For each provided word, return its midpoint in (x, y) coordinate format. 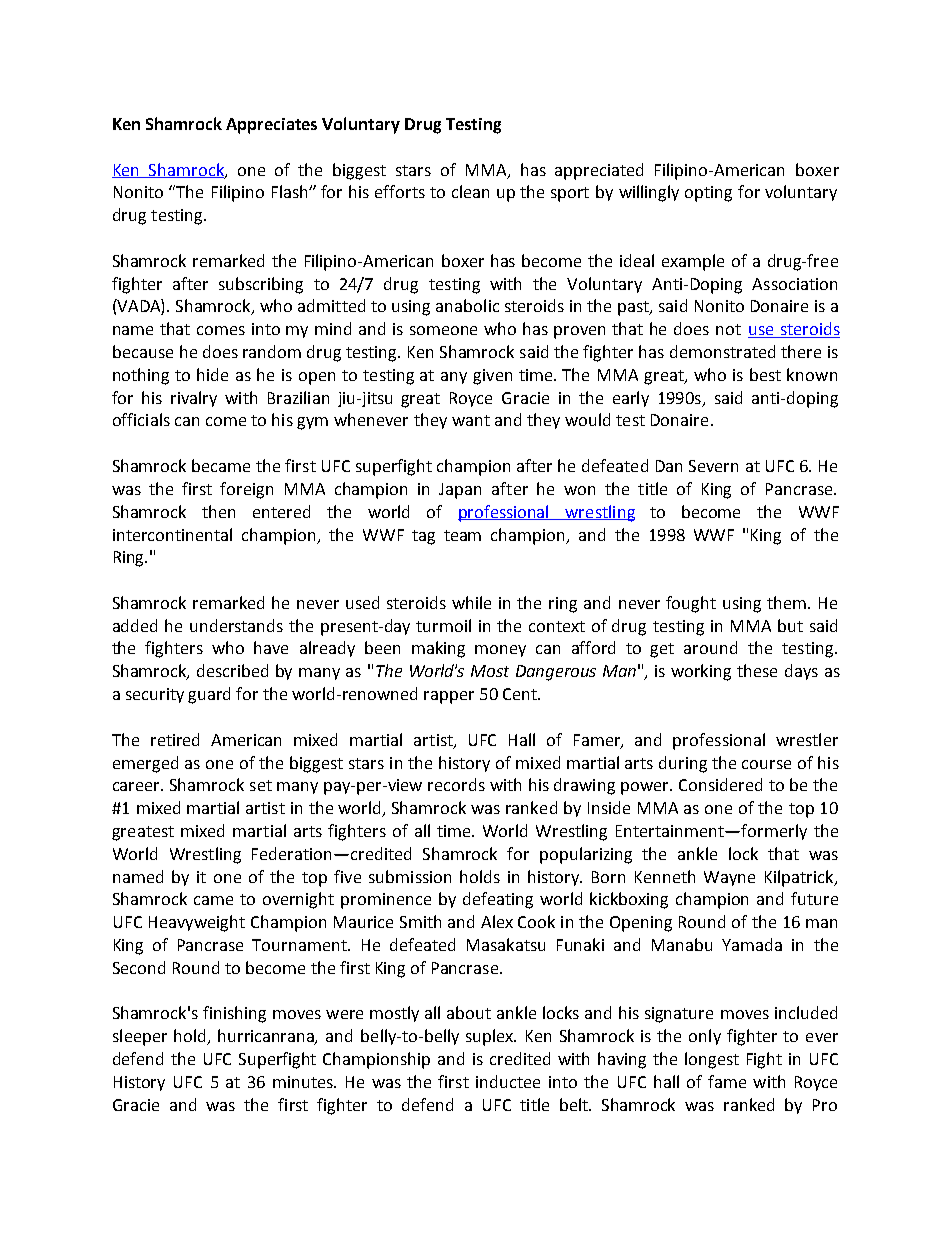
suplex (491, 1037)
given (492, 377)
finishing (234, 1014)
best (765, 374)
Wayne (729, 878)
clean (470, 191)
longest (712, 1060)
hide (212, 374)
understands (236, 625)
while (471, 602)
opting (708, 194)
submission (410, 876)
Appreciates (271, 126)
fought (691, 604)
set (261, 785)
